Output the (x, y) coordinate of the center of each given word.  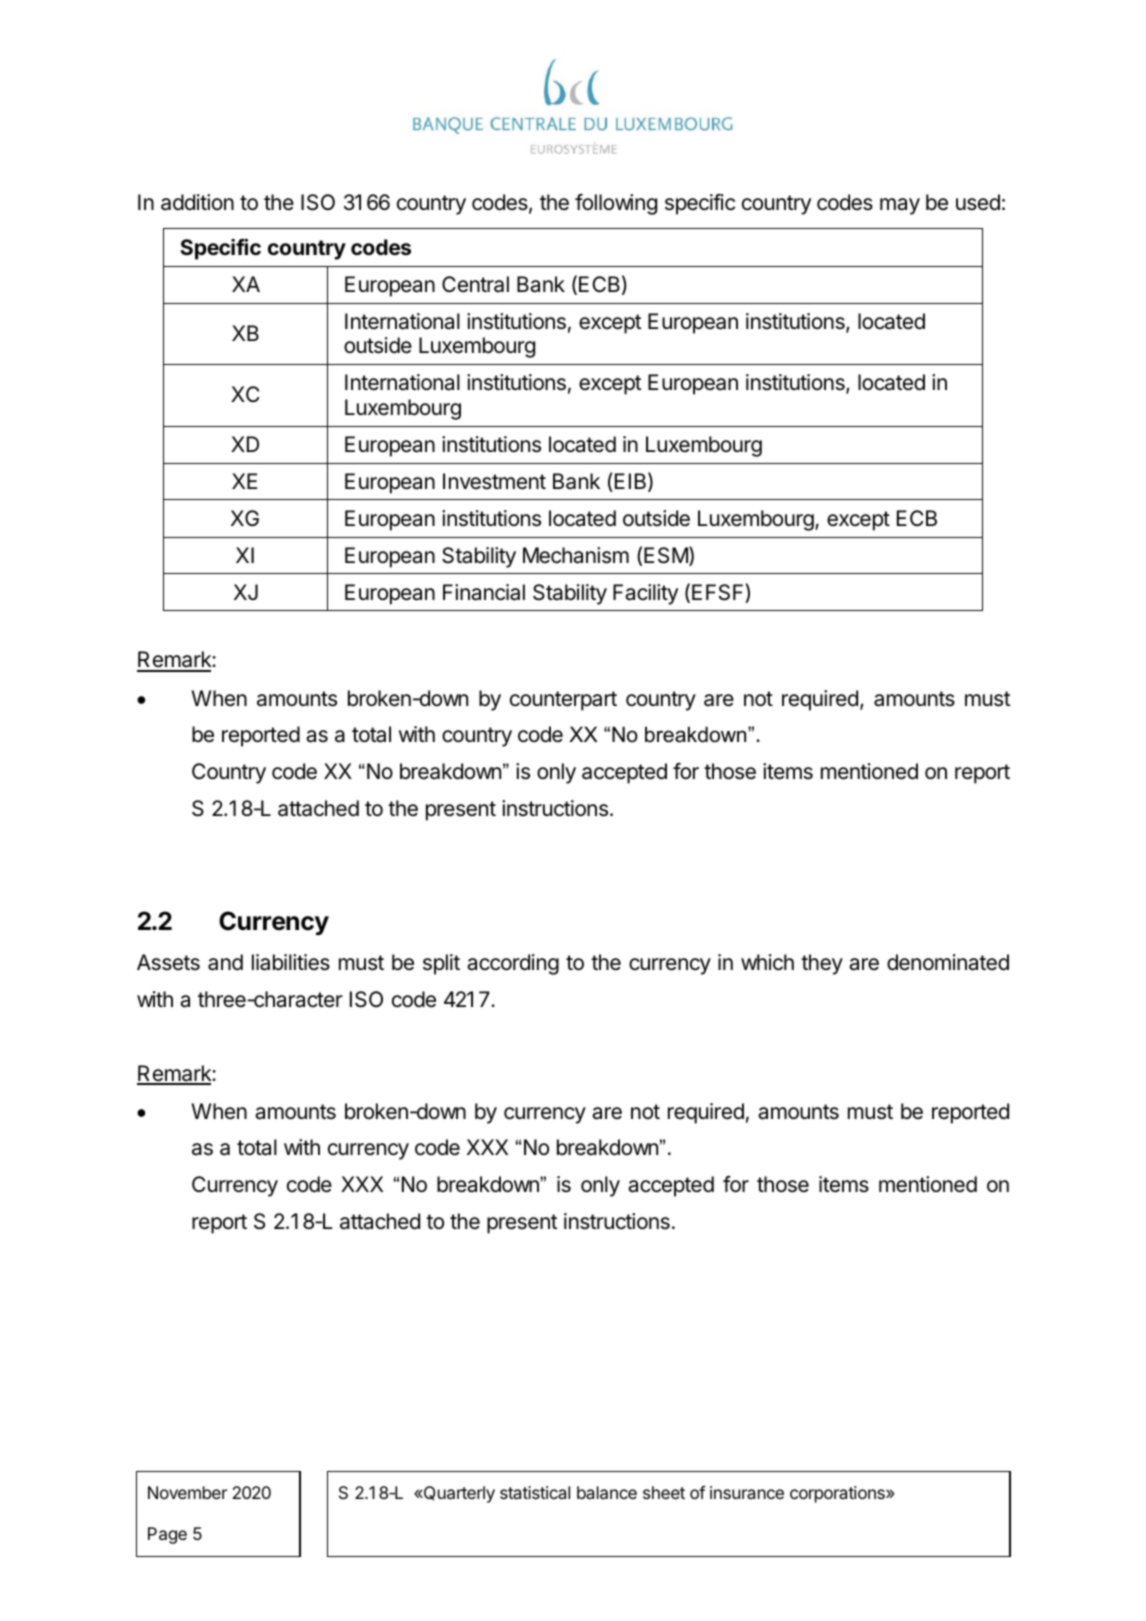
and (225, 962)
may (900, 206)
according (513, 964)
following (616, 204)
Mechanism (576, 555)
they (822, 964)
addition (197, 202)
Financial (484, 592)
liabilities (291, 962)
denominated (948, 962)
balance (607, 1492)
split (441, 964)
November (187, 1492)
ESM (667, 556)
